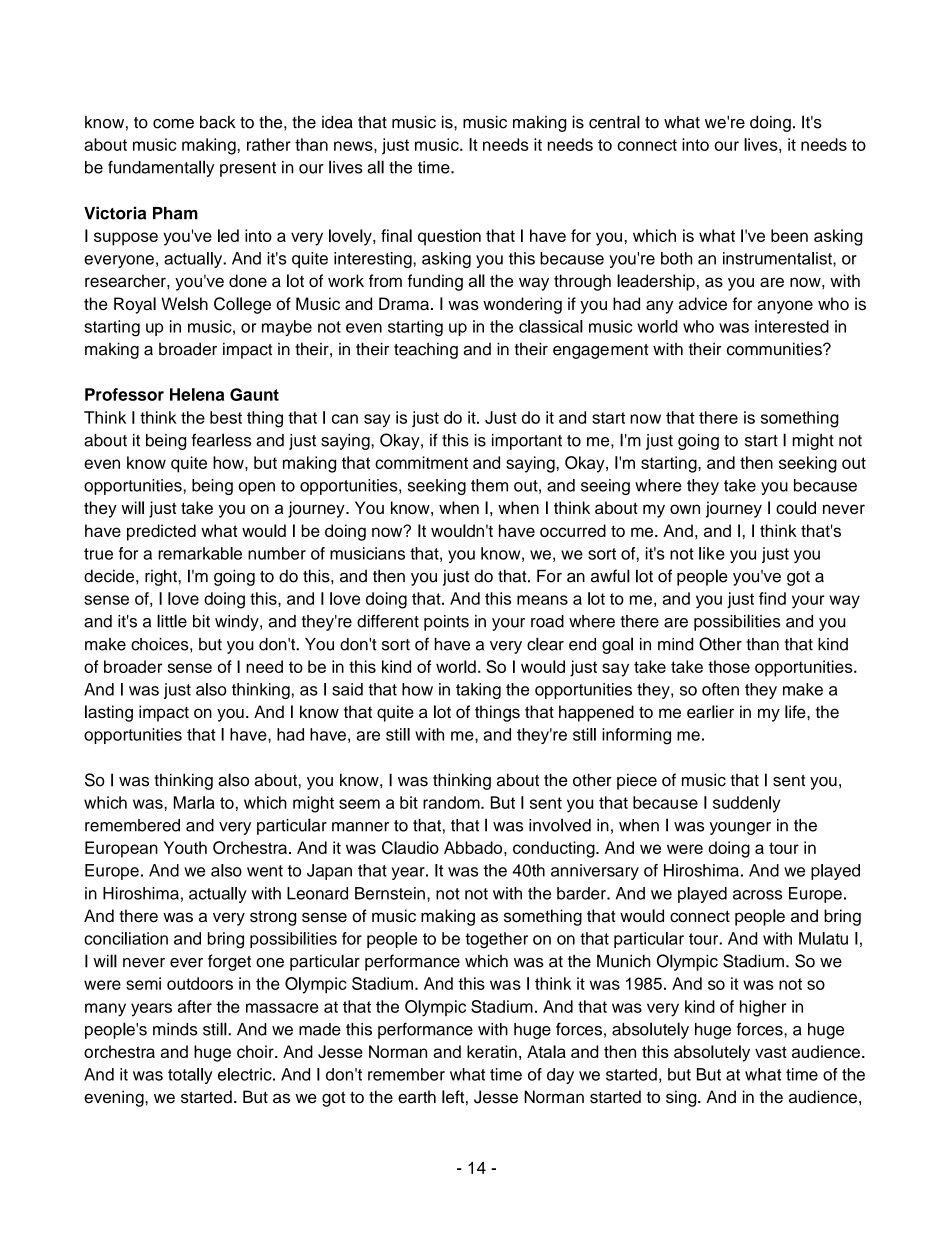 This document has height=1233, width=952. What do you see at coordinates (190, 1076) in the document?
I see `totally` at bounding box center [190, 1076].
